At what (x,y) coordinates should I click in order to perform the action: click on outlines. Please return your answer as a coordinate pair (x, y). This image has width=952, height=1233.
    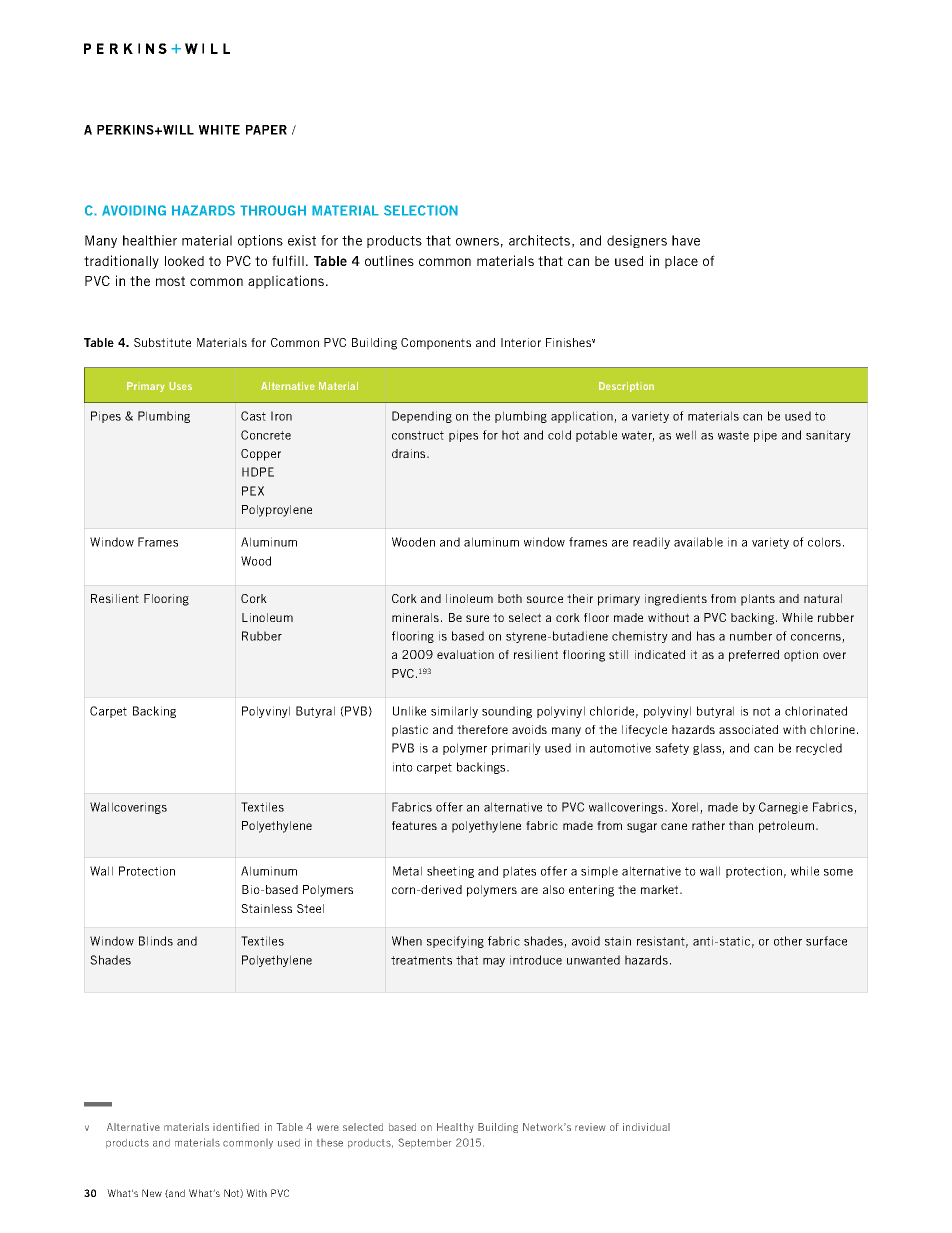
    Looking at the image, I should click on (389, 260).
